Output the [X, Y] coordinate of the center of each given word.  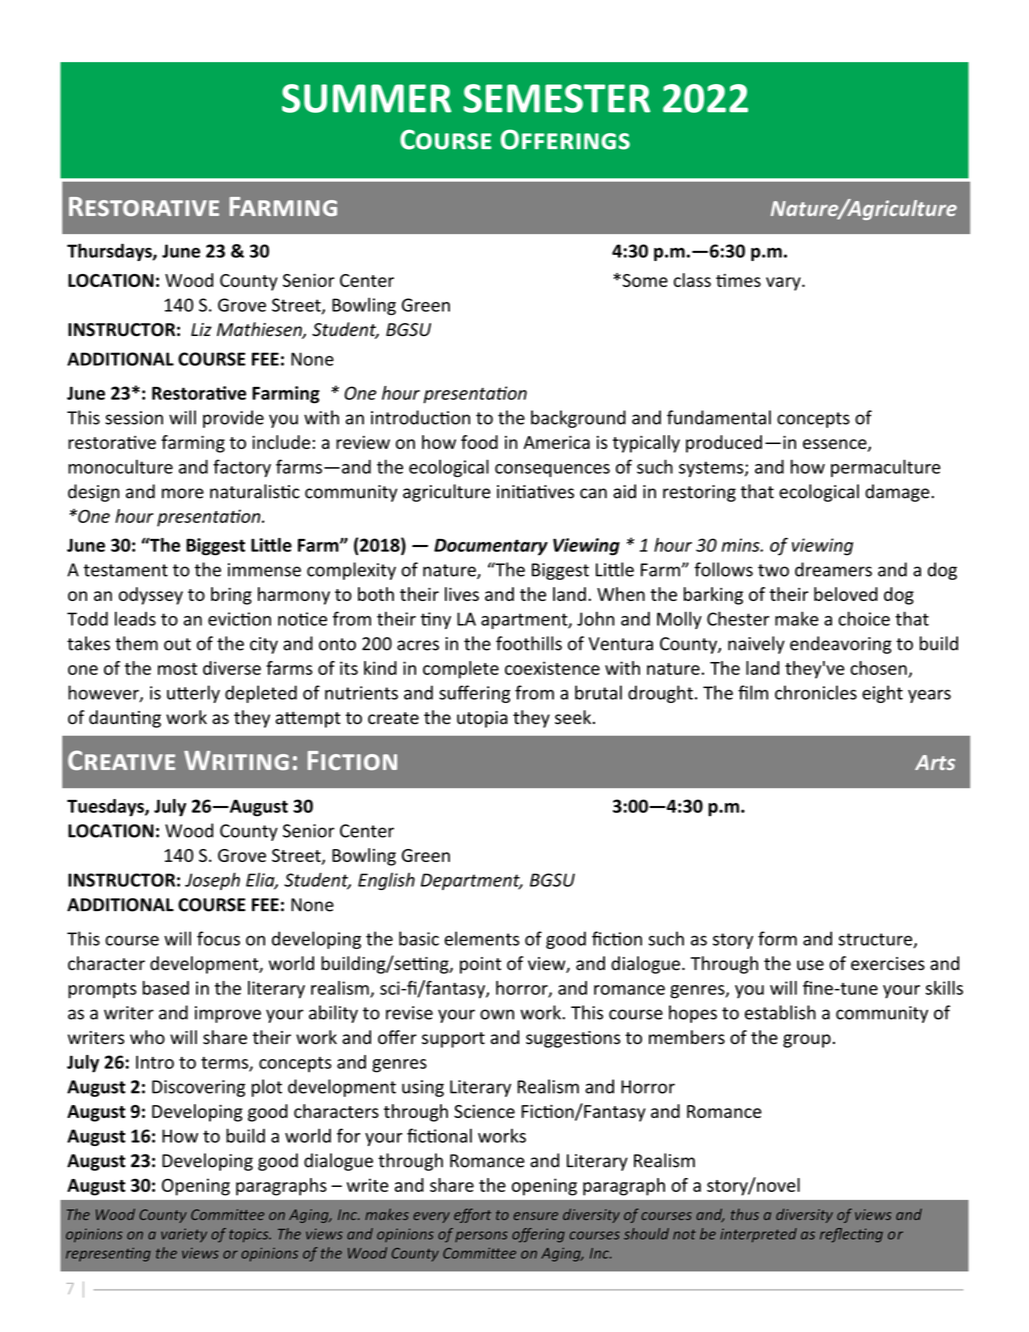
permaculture [886, 468]
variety [184, 1235]
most [177, 669]
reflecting [851, 1235]
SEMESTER [556, 98]
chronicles [816, 692]
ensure [535, 1216]
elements [482, 938]
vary [784, 284]
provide [233, 419]
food [479, 442]
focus [218, 938]
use [810, 965]
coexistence [552, 668]
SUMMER [366, 98]
